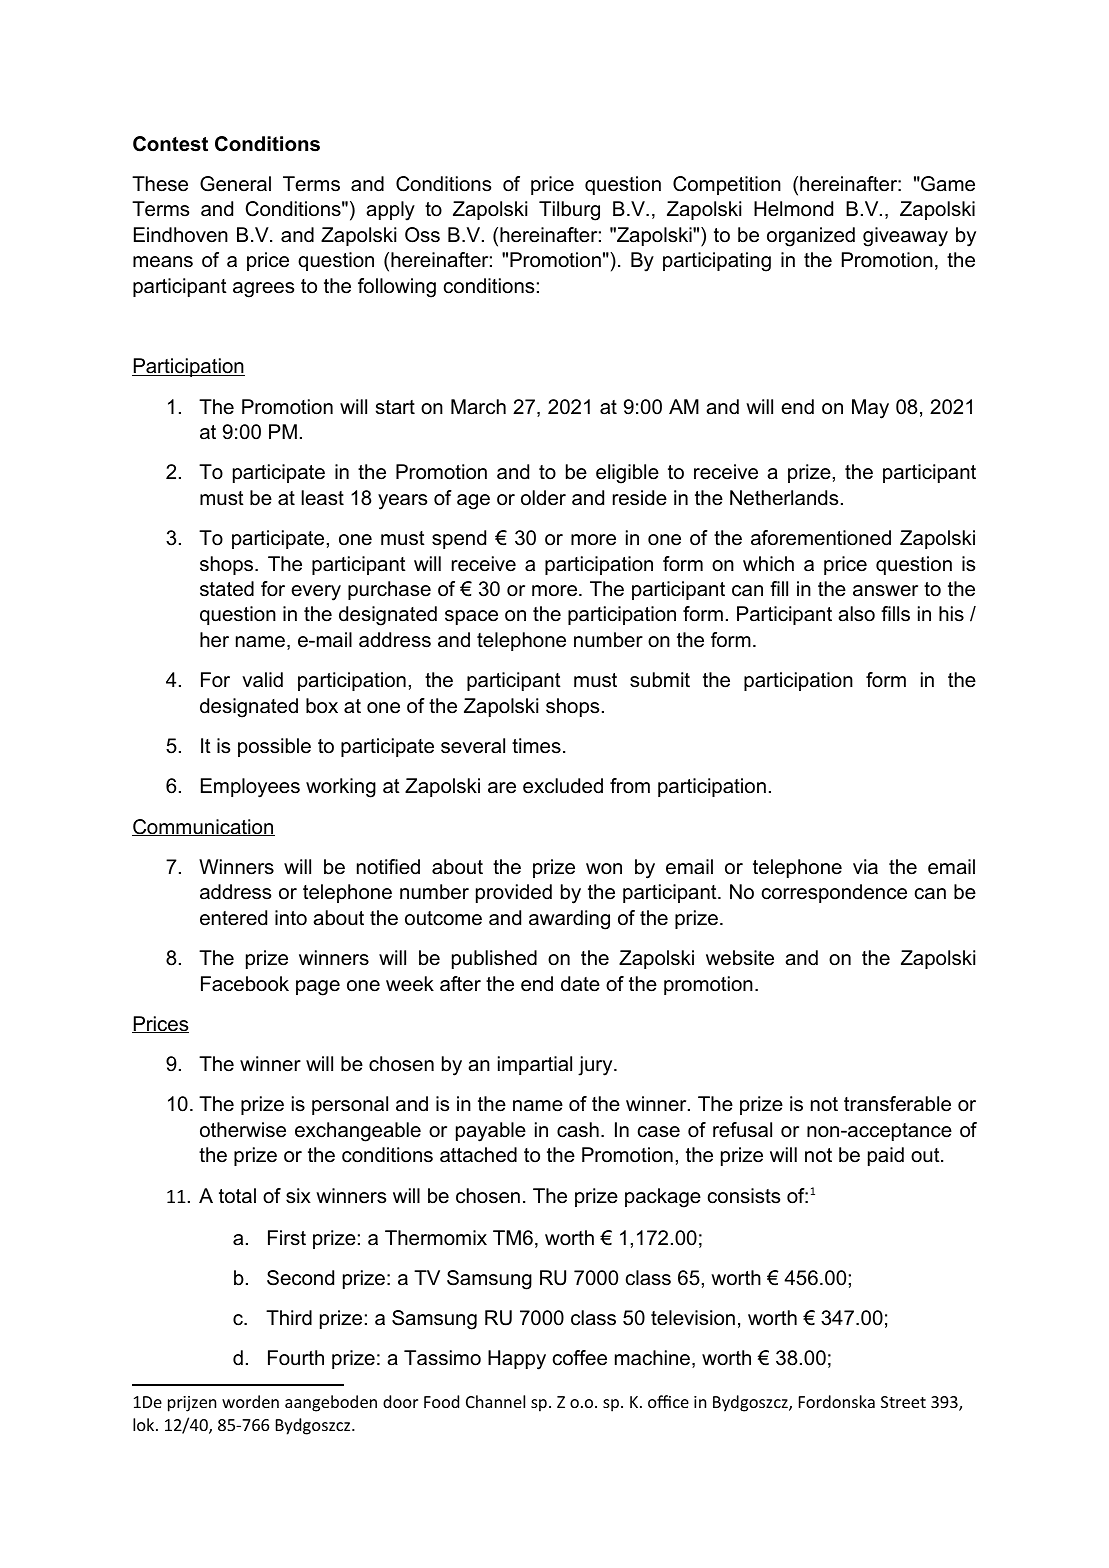 This screenshot has height=1568, width=1109. Describe the element at coordinates (390, 211) in the screenshot. I see `apply` at that location.
